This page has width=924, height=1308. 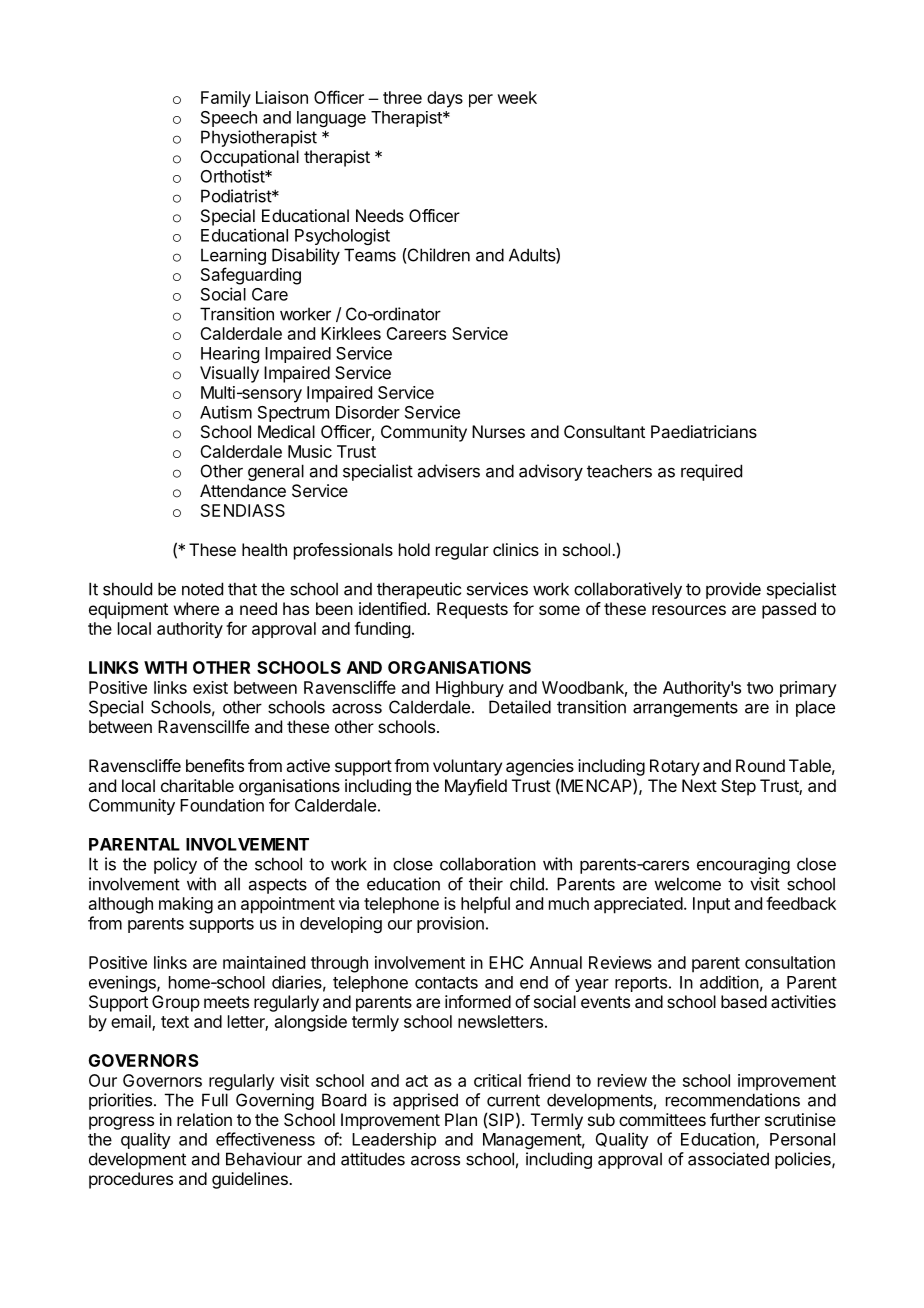 I want to click on Paediatricians, so click(x=704, y=431).
